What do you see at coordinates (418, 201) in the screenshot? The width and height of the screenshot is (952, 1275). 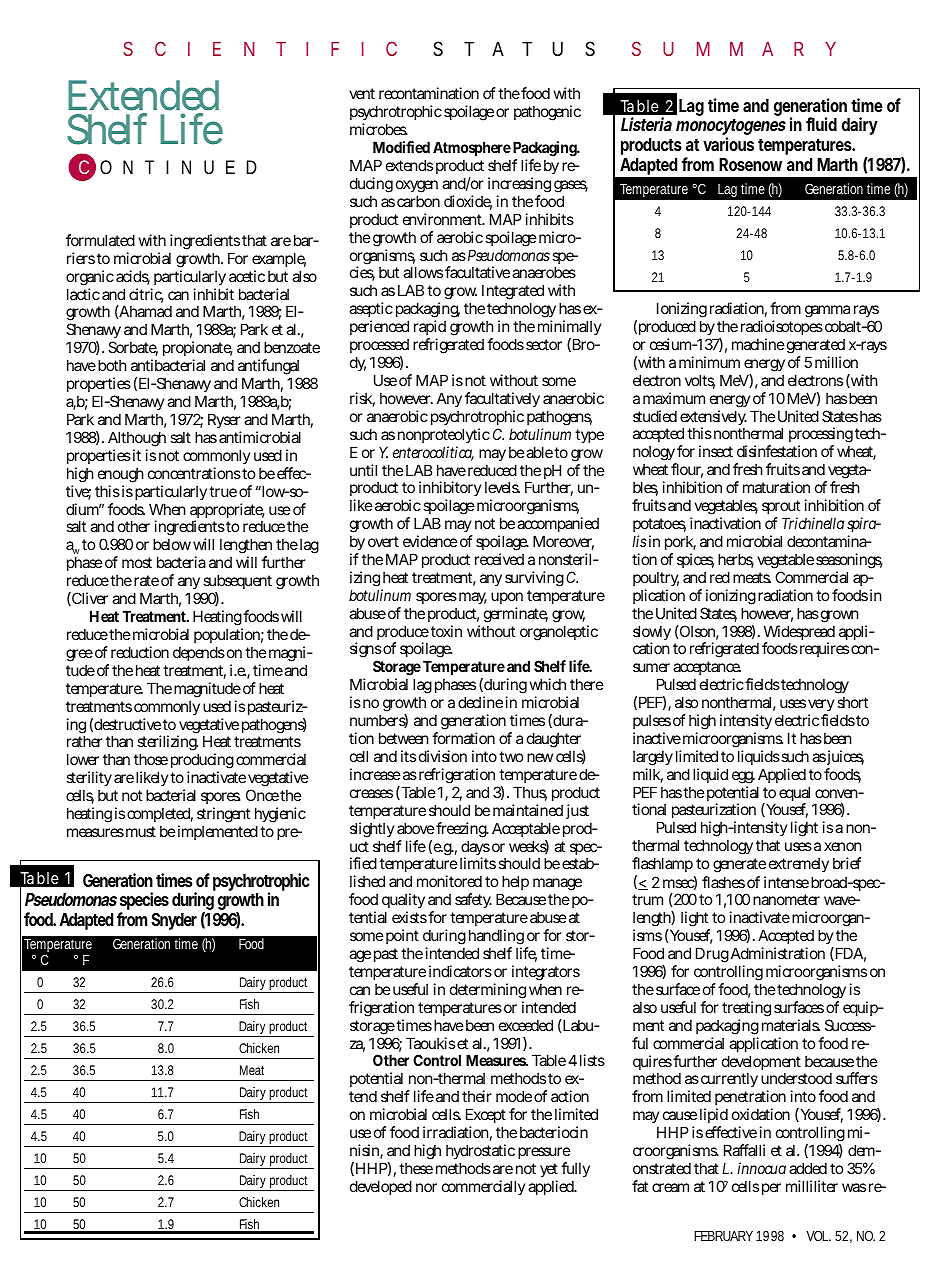 I see `carbon` at bounding box center [418, 201].
